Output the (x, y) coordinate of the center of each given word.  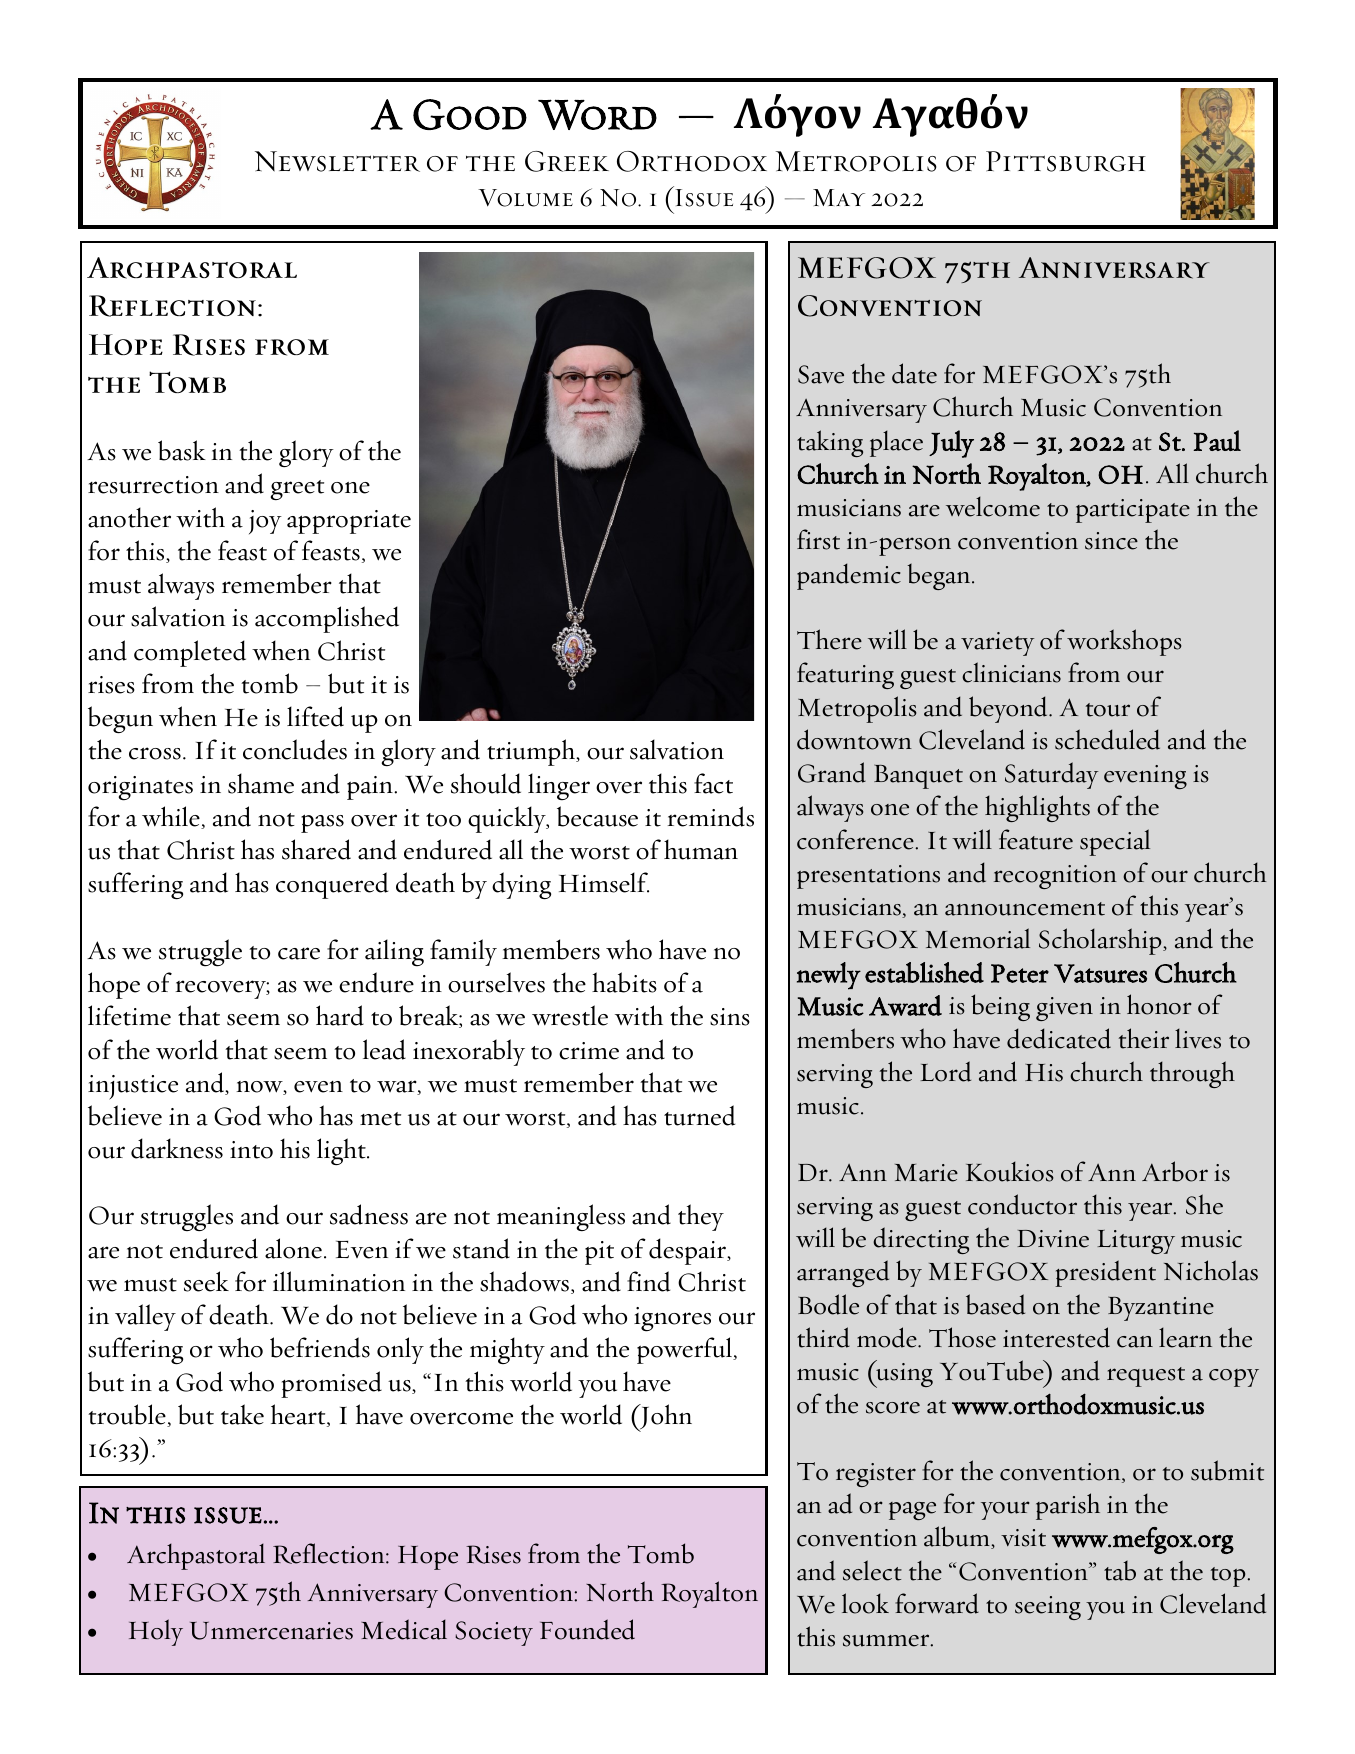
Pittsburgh (1066, 161)
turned (699, 1115)
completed (190, 653)
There (829, 639)
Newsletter (337, 161)
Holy (156, 1632)
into (251, 1150)
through (1192, 1074)
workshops (1124, 642)
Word (597, 114)
